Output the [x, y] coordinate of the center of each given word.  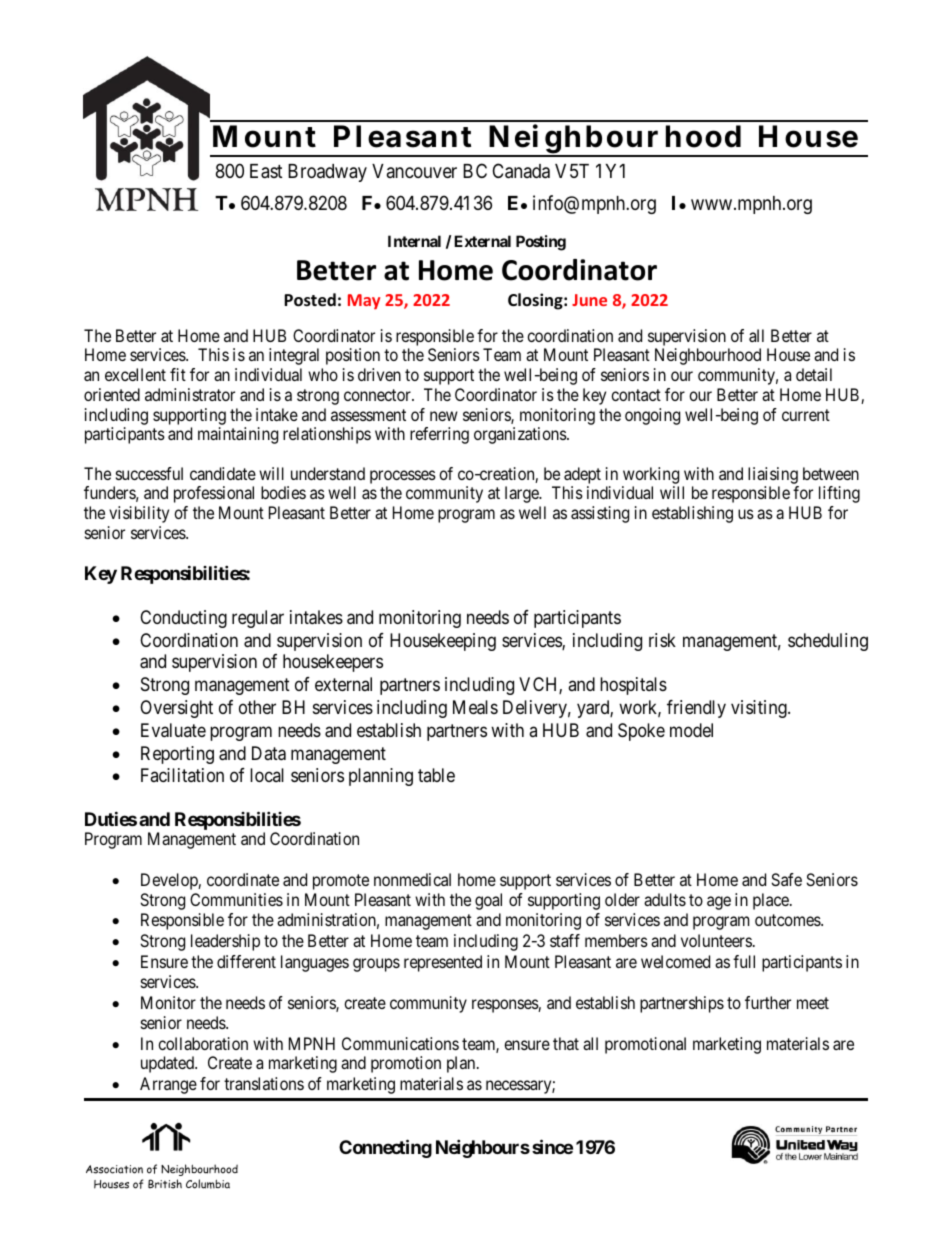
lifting [839, 494]
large [523, 494]
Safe [786, 879]
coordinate [243, 879]
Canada [521, 171]
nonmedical [412, 879]
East [266, 171]
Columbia [208, 1184]
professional [214, 494]
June [589, 300]
